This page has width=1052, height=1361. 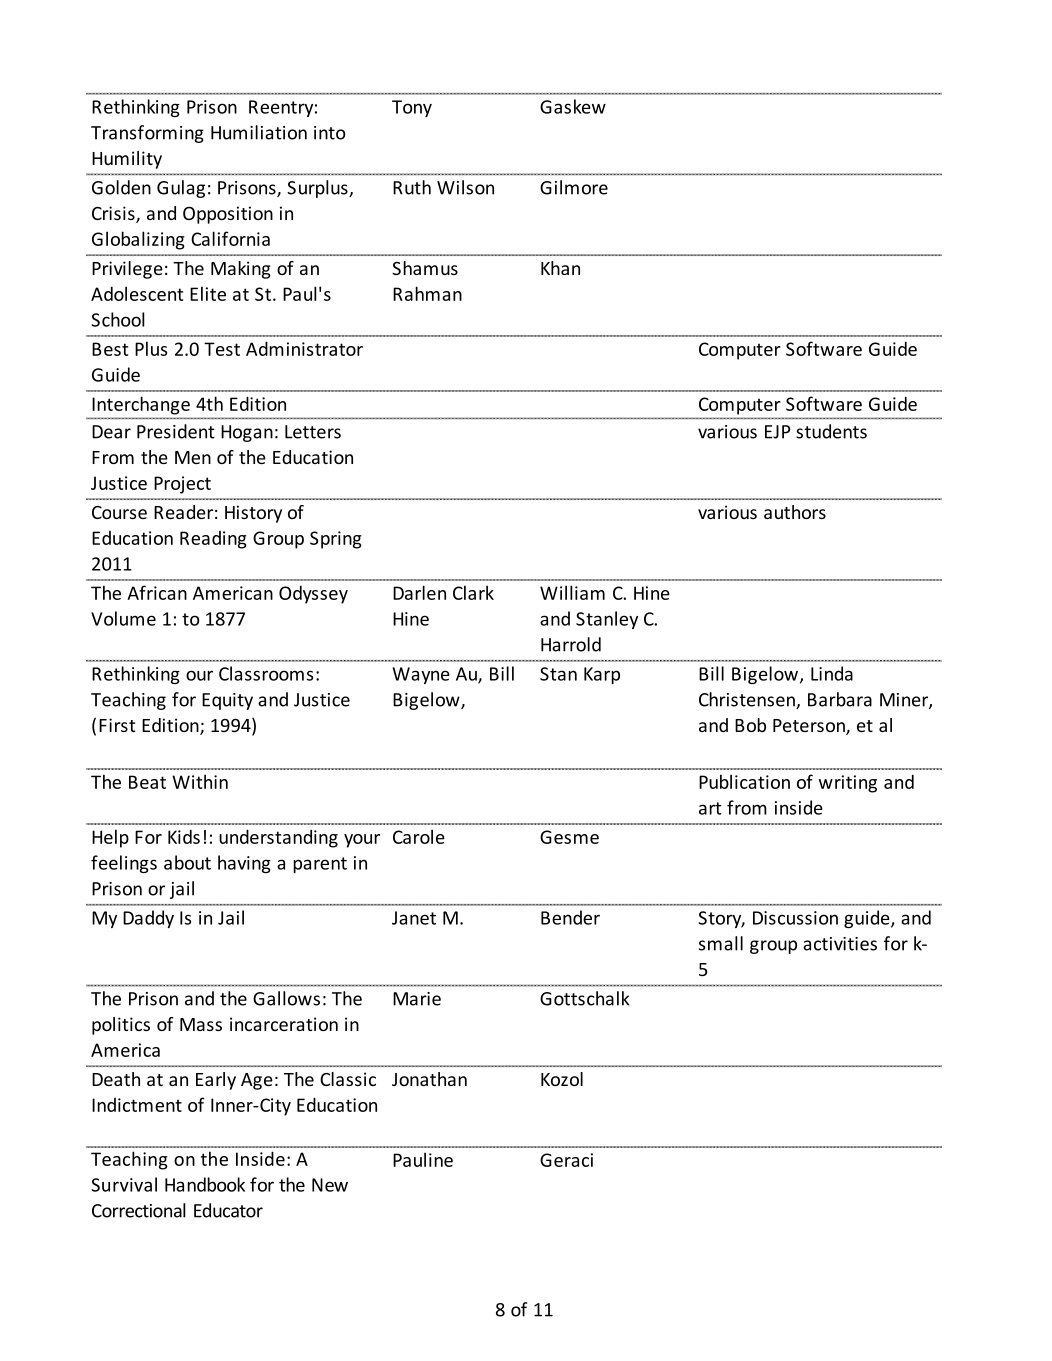 What do you see at coordinates (148, 919) in the page?
I see `Daddy` at bounding box center [148, 919].
